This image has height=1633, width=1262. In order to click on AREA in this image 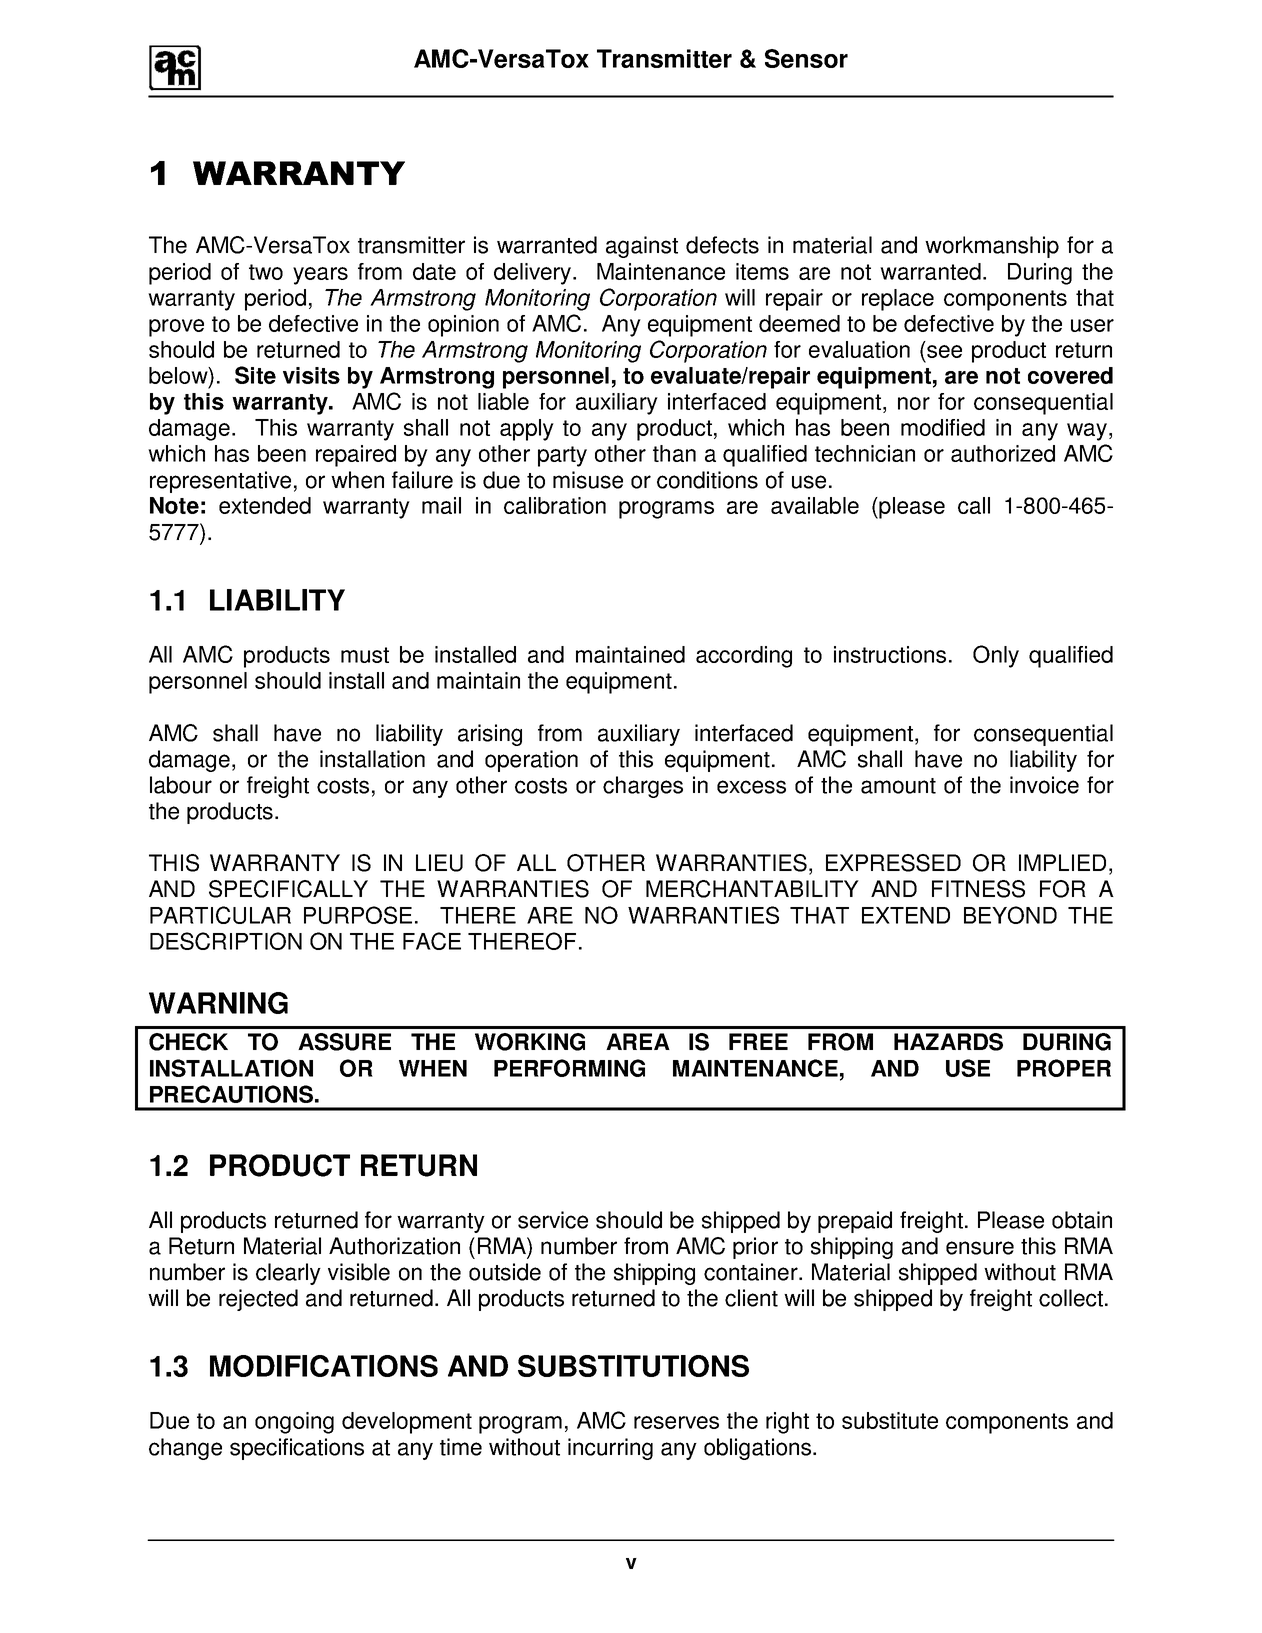, I will do `click(638, 1041)`.
